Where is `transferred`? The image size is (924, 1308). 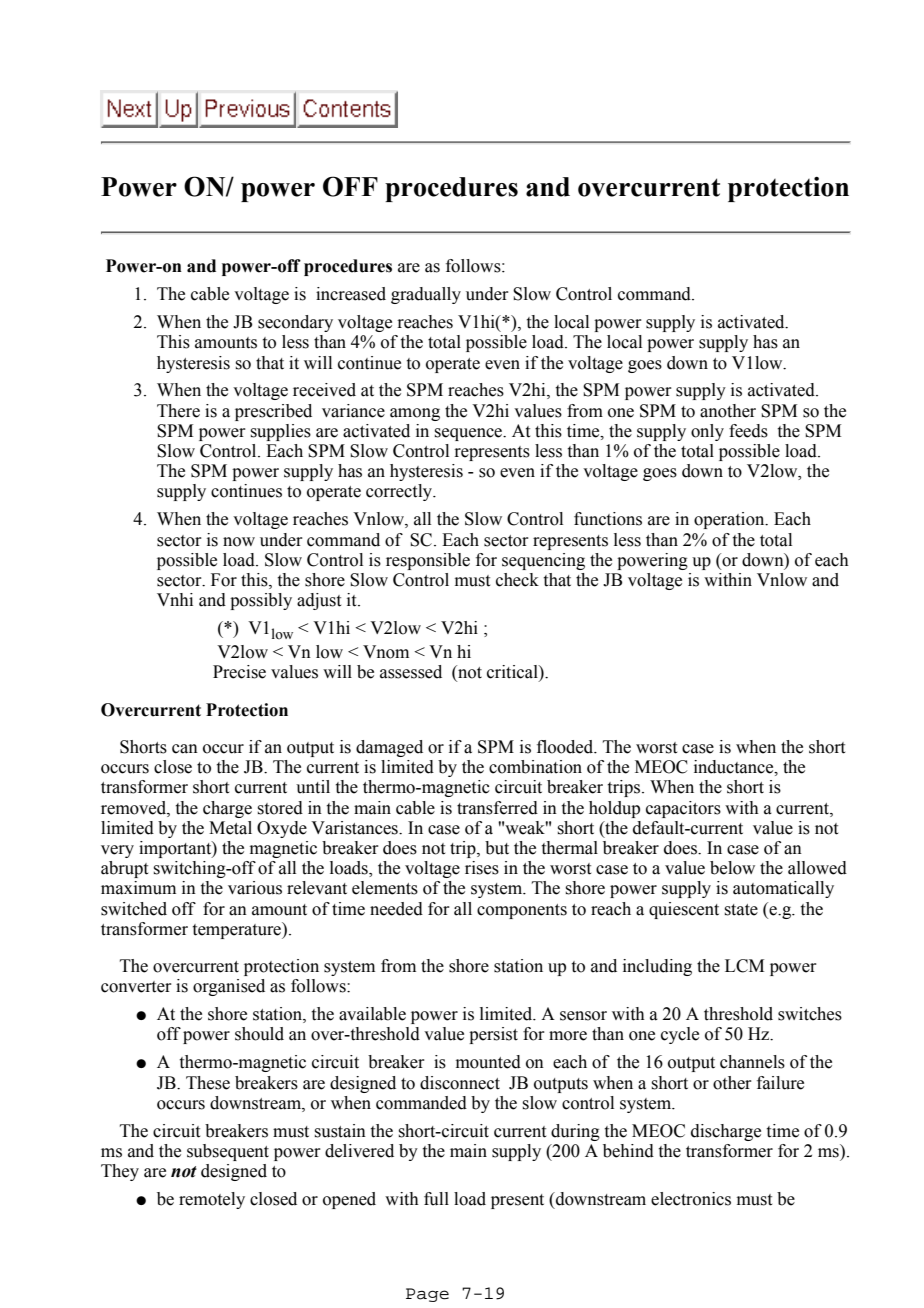
transferred is located at coordinates (497, 808).
